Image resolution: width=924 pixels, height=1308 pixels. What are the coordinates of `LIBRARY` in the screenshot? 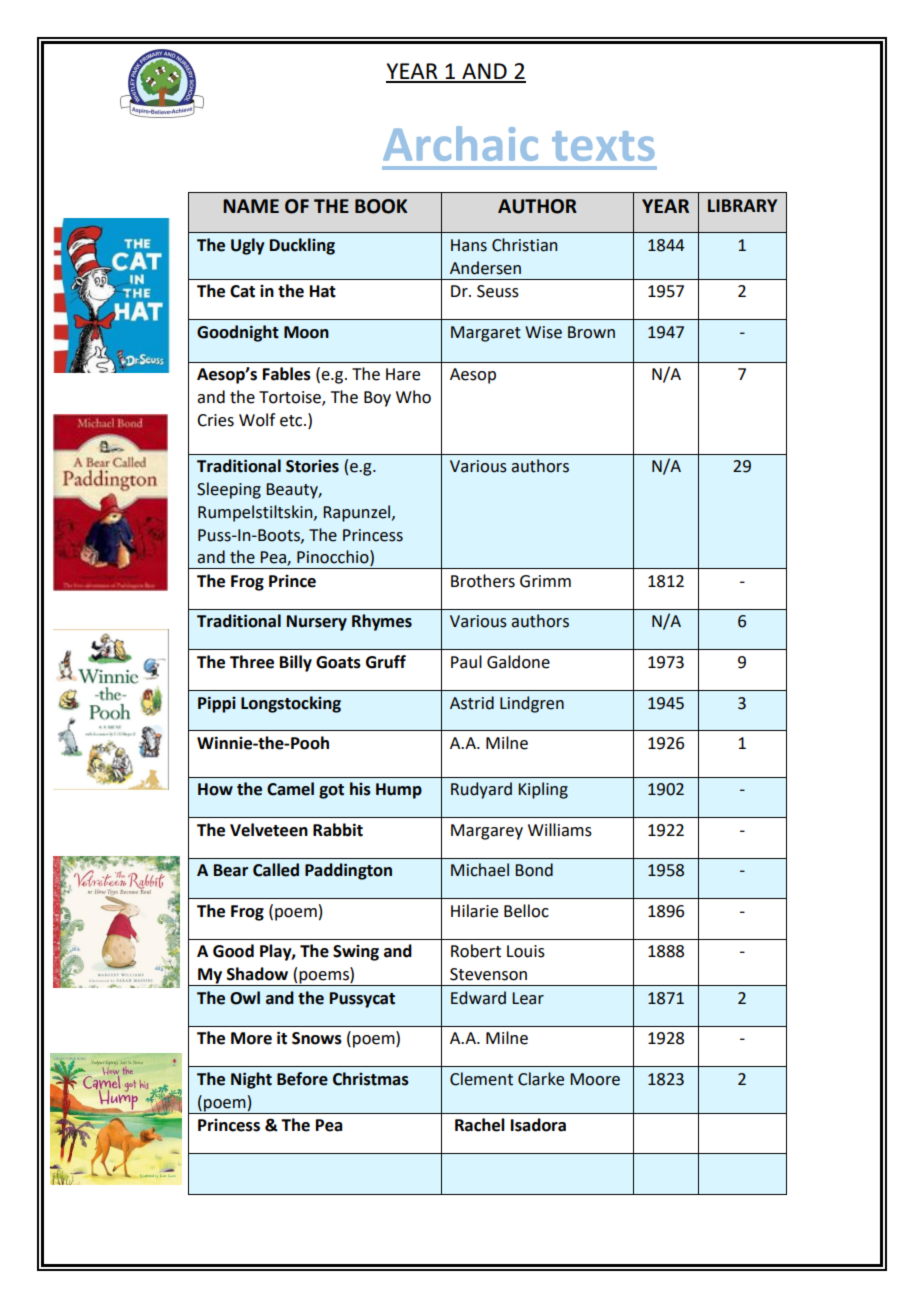 It's located at (742, 205).
